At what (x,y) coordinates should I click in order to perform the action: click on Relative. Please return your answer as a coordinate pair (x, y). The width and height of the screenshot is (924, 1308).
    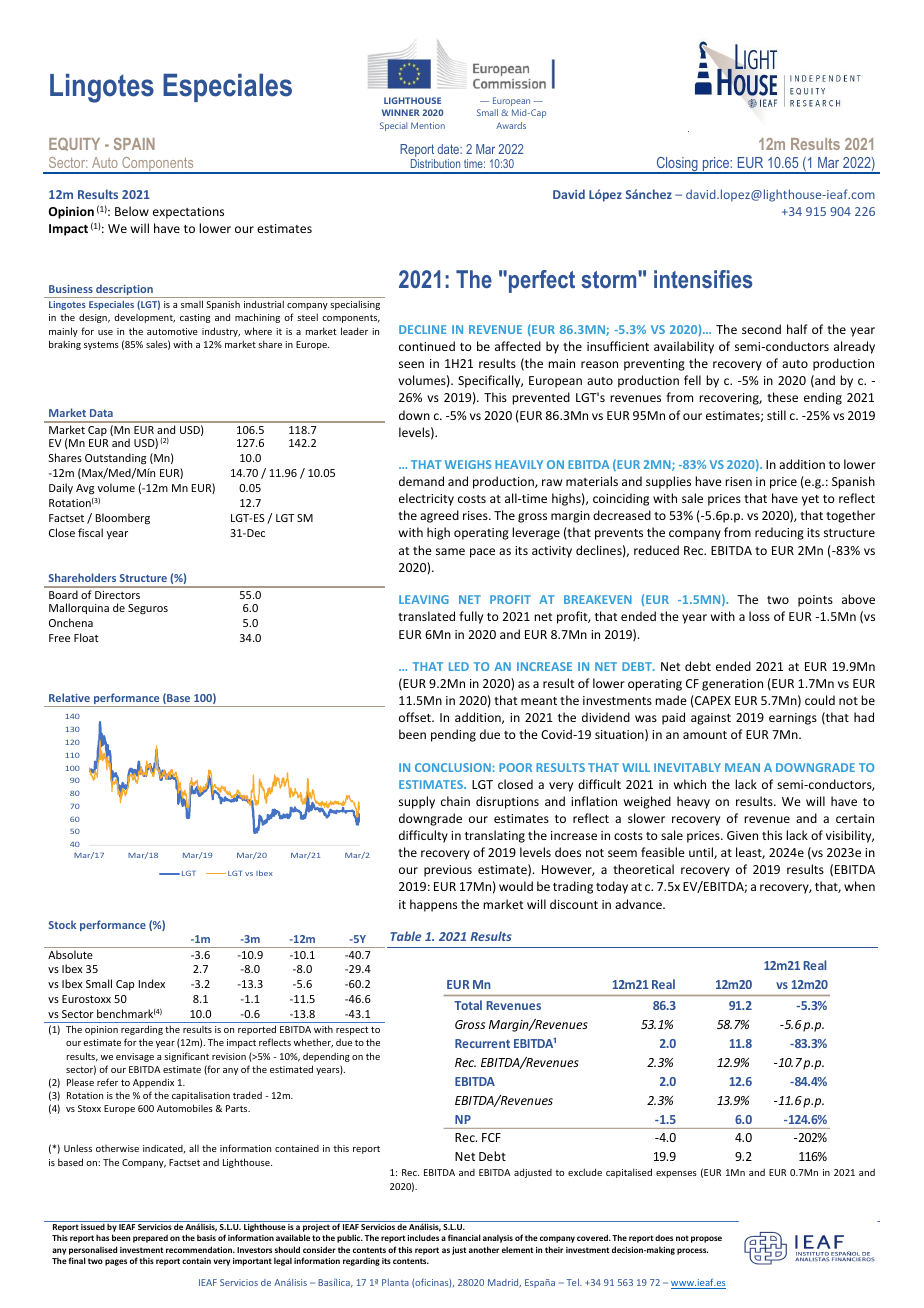
    Looking at the image, I should click on (69, 697).
